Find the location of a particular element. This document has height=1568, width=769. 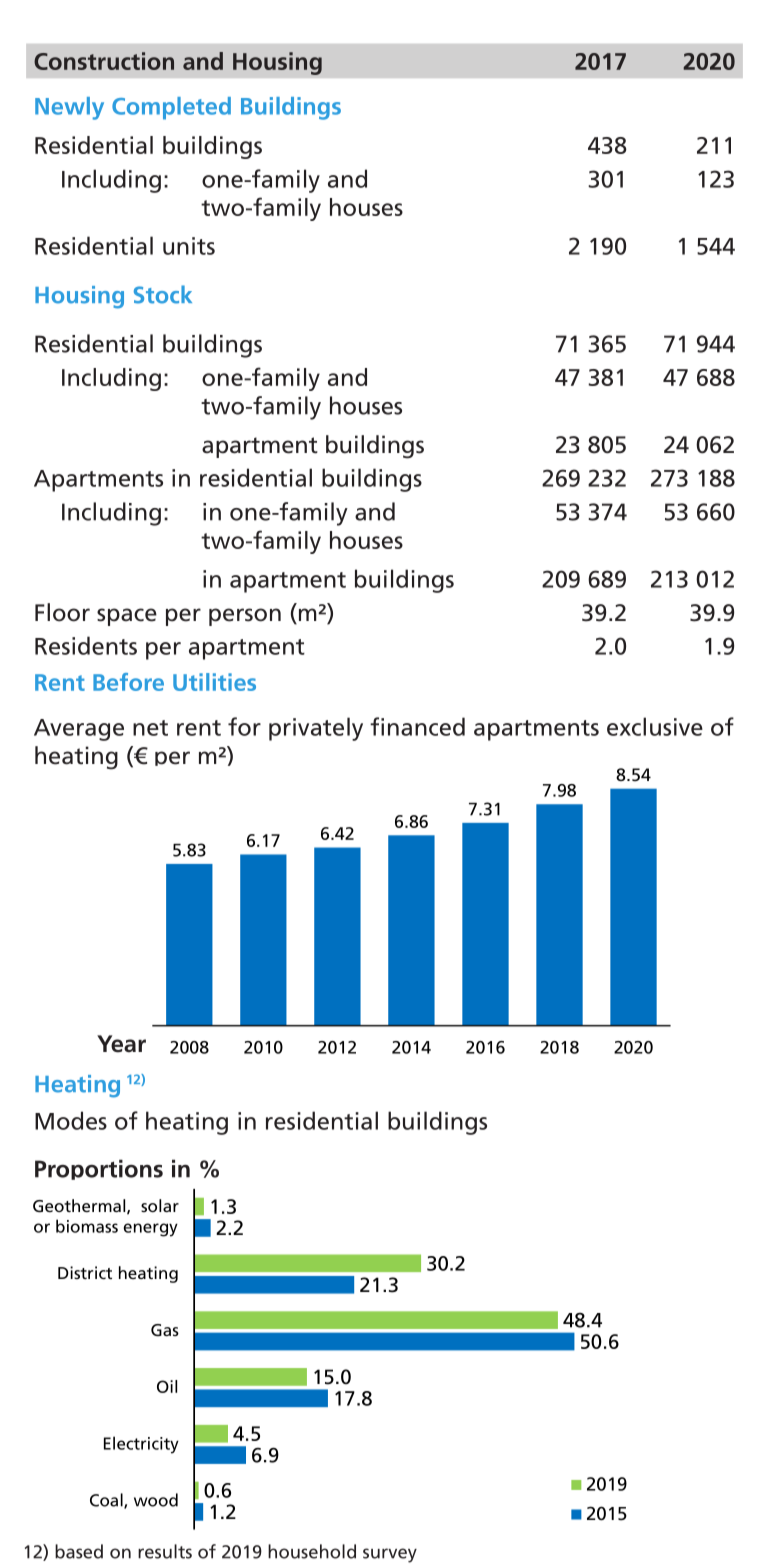

wood is located at coordinates (156, 1500).
